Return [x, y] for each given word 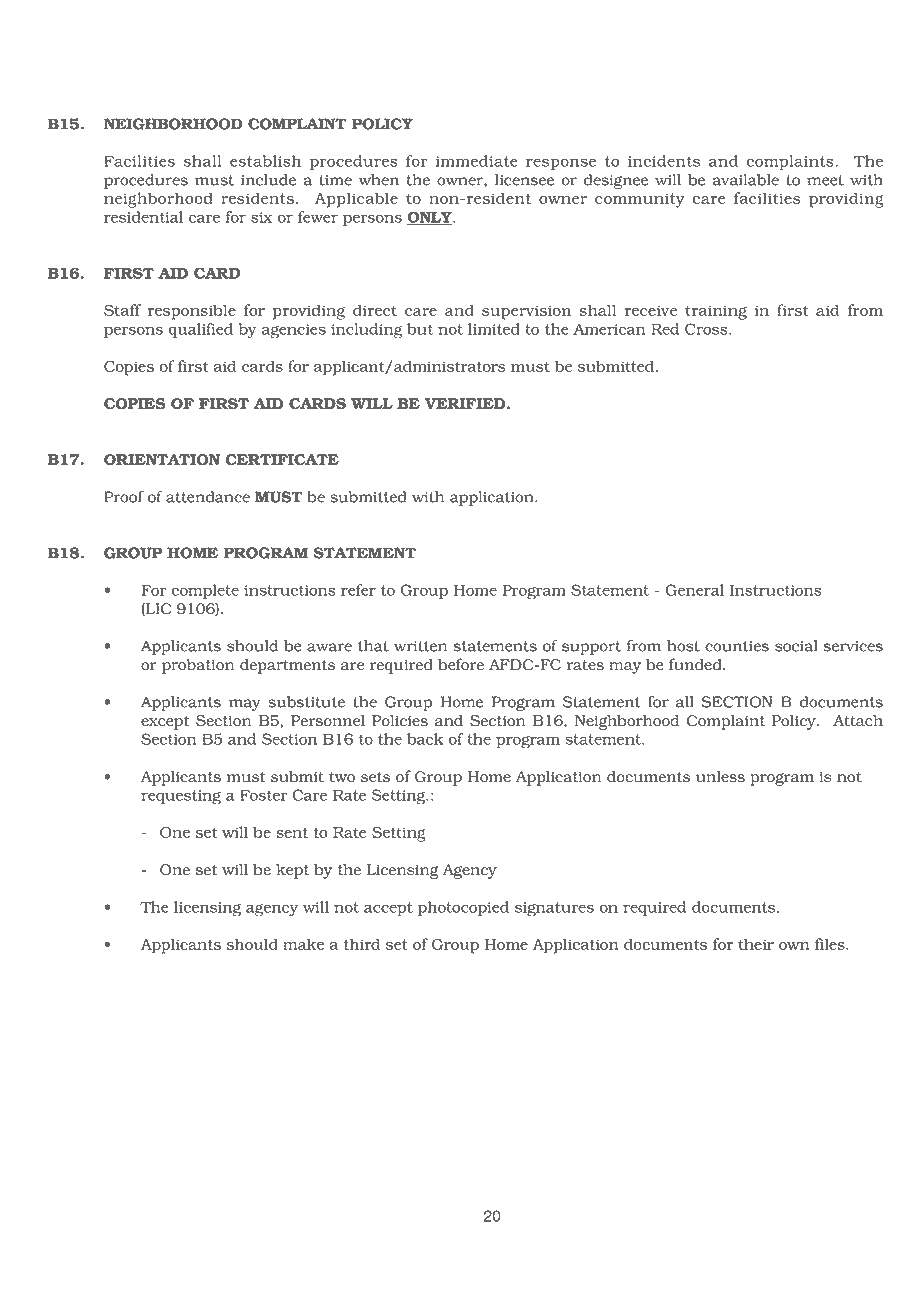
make [303, 944]
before [461, 664]
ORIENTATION [162, 460]
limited [494, 329]
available [746, 180]
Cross [707, 329]
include [268, 180]
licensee [524, 180]
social [796, 646]
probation [198, 666]
